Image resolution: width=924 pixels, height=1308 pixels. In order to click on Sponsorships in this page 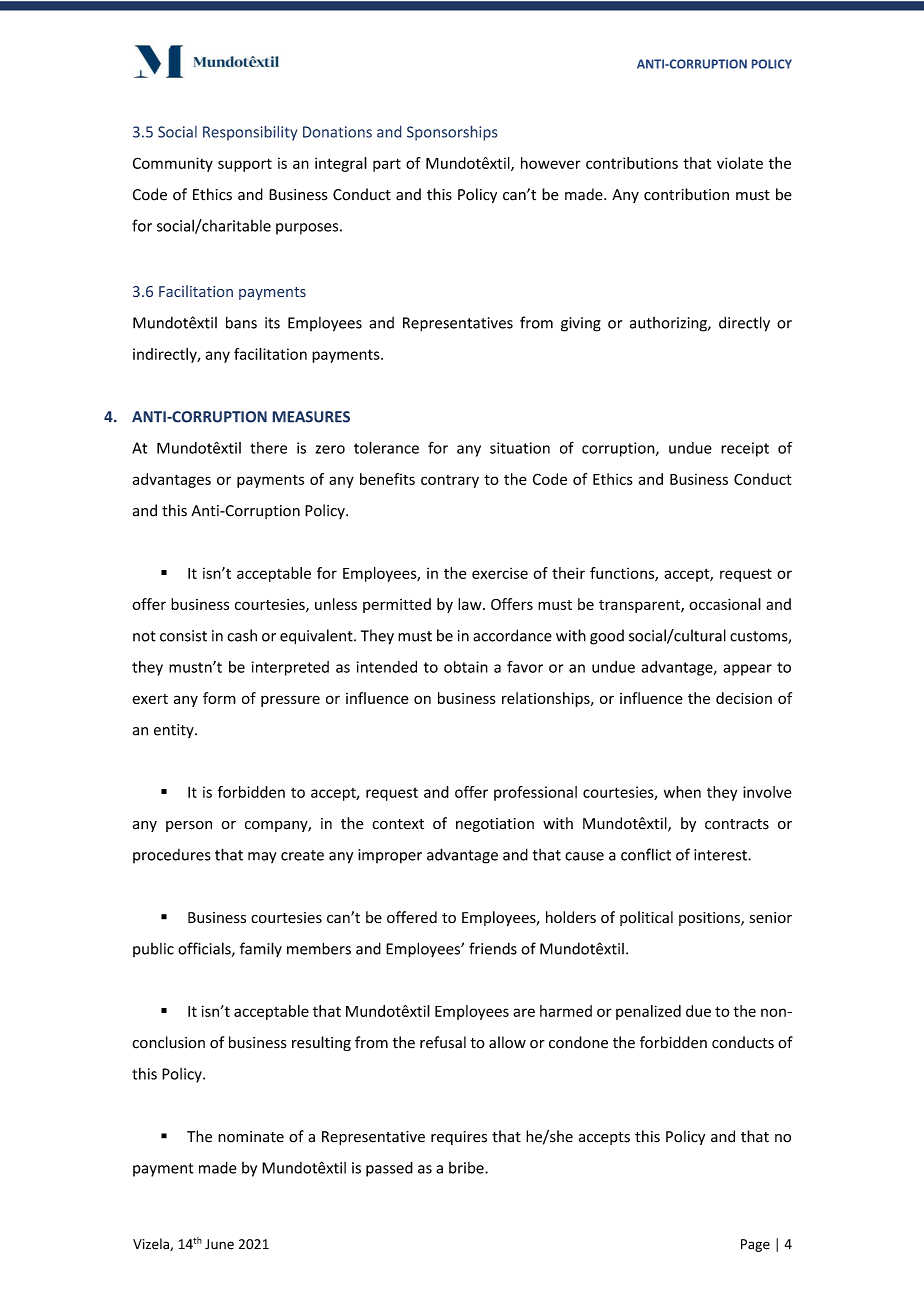, I will do `click(452, 133)`.
